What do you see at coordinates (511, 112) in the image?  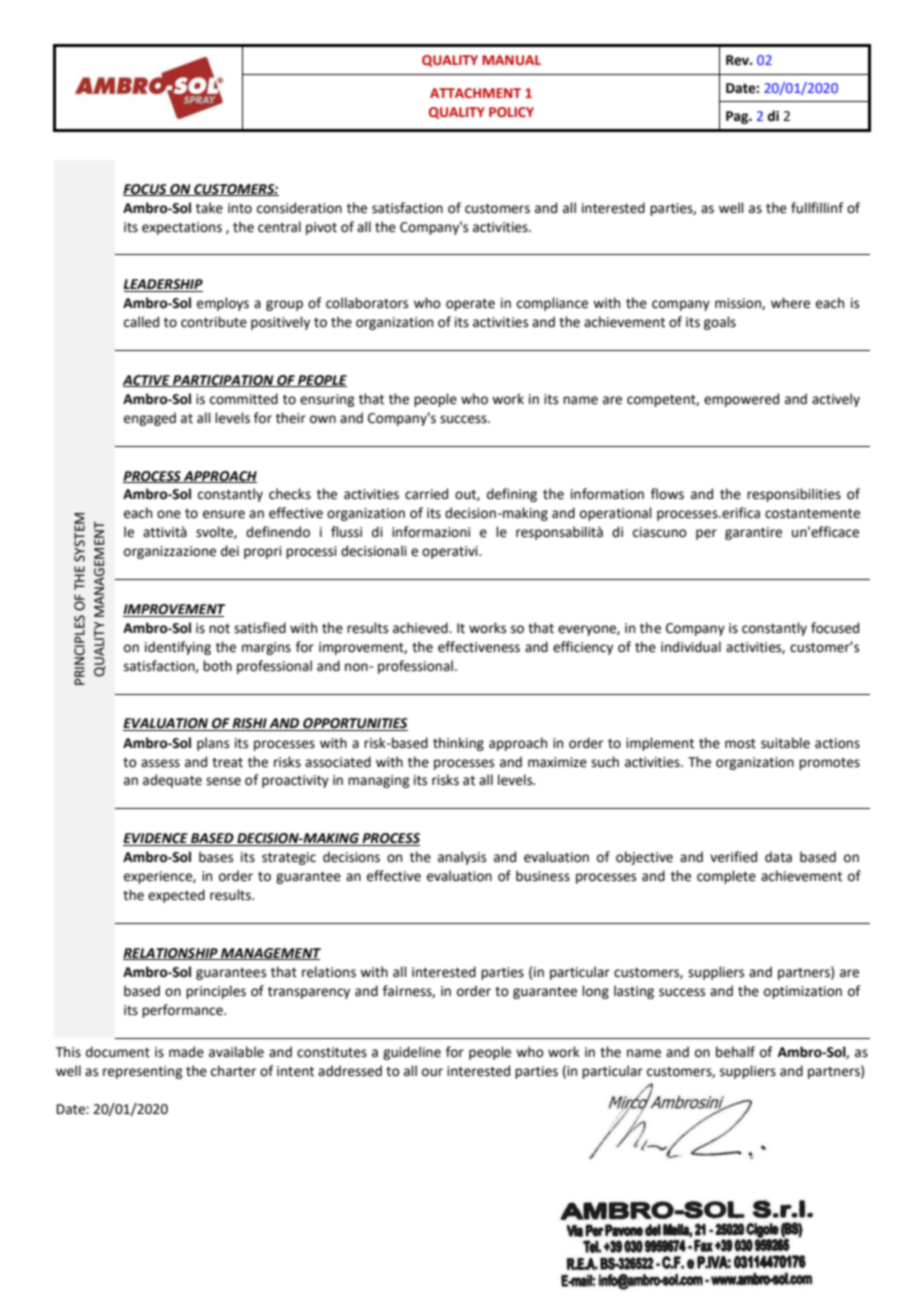 I see `POLICY` at bounding box center [511, 112].
